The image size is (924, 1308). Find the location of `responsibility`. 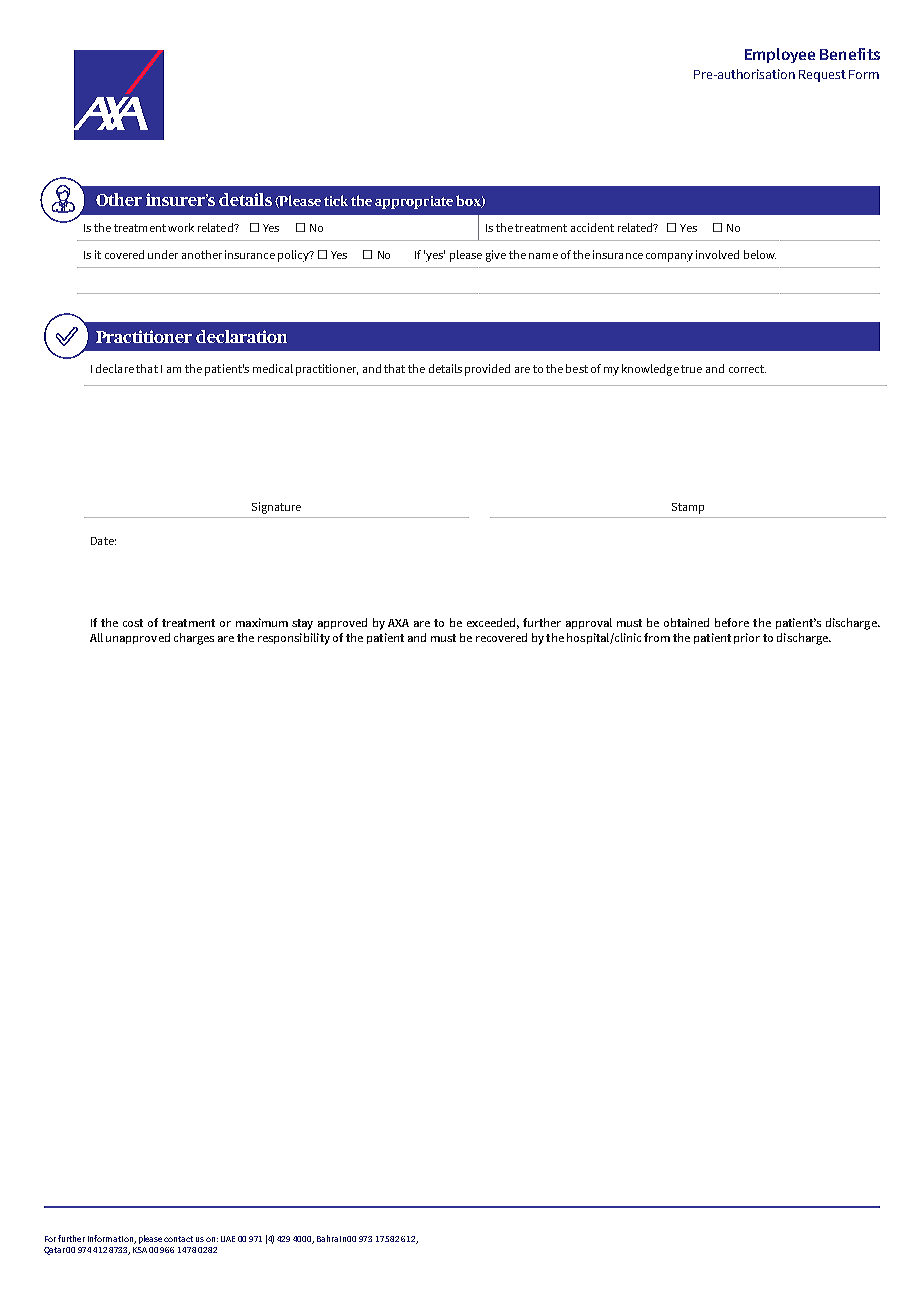

responsibility is located at coordinates (294, 639).
